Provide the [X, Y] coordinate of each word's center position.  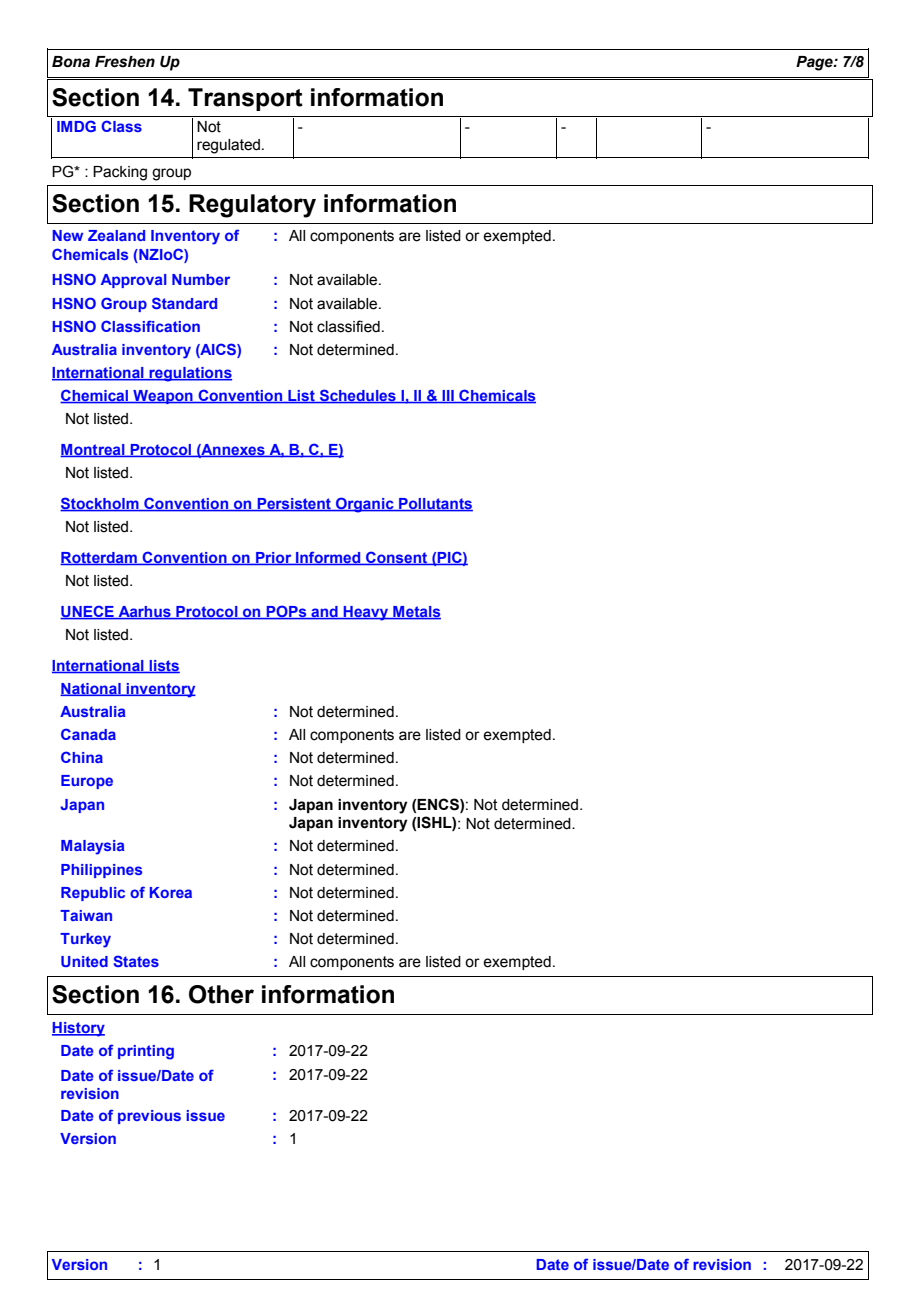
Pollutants [435, 505]
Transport [245, 99]
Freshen [125, 62]
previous [149, 1117]
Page [815, 63]
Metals [416, 613]
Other [221, 994]
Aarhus [144, 613]
